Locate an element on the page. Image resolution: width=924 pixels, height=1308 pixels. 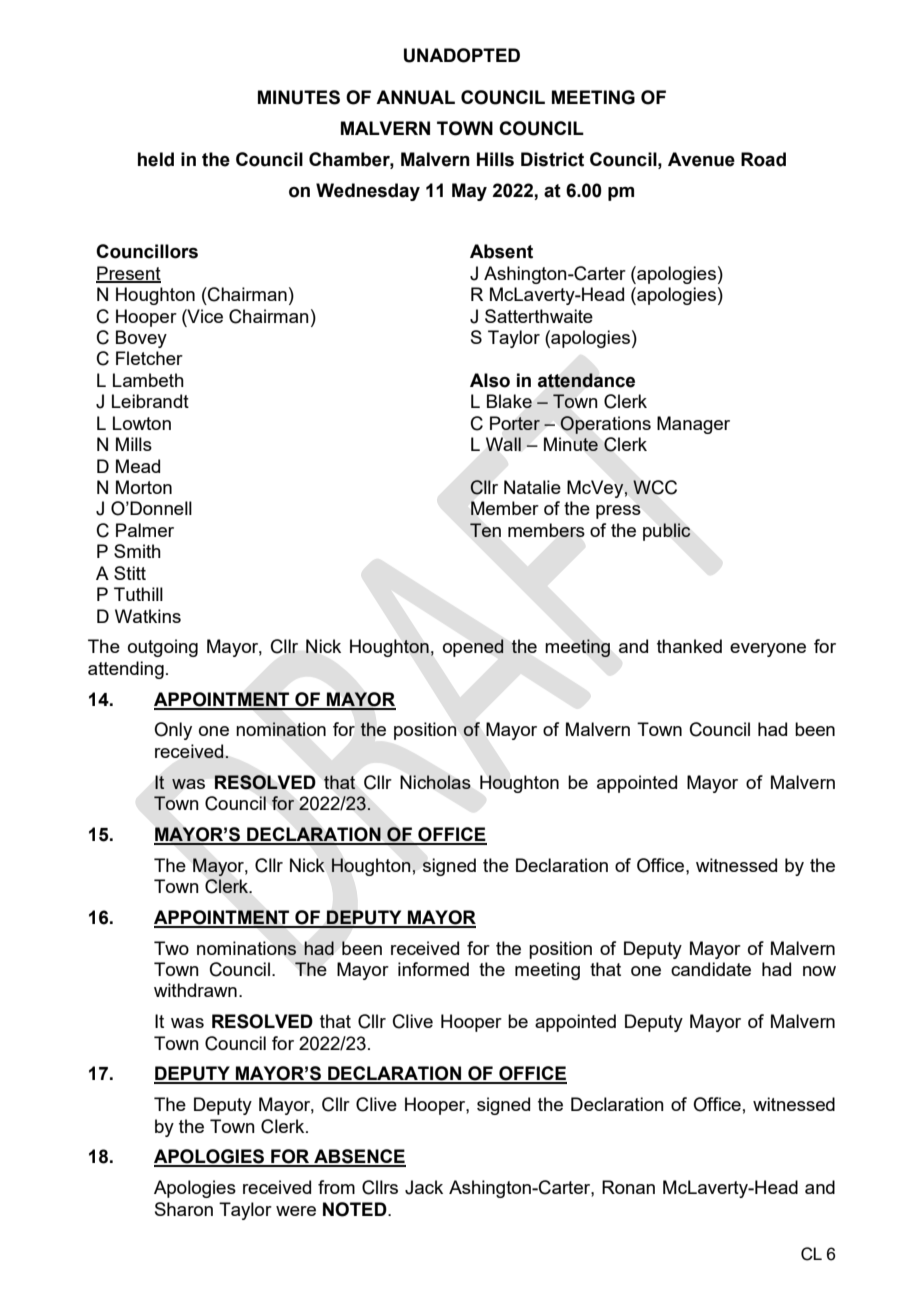
Only is located at coordinates (173, 731).
